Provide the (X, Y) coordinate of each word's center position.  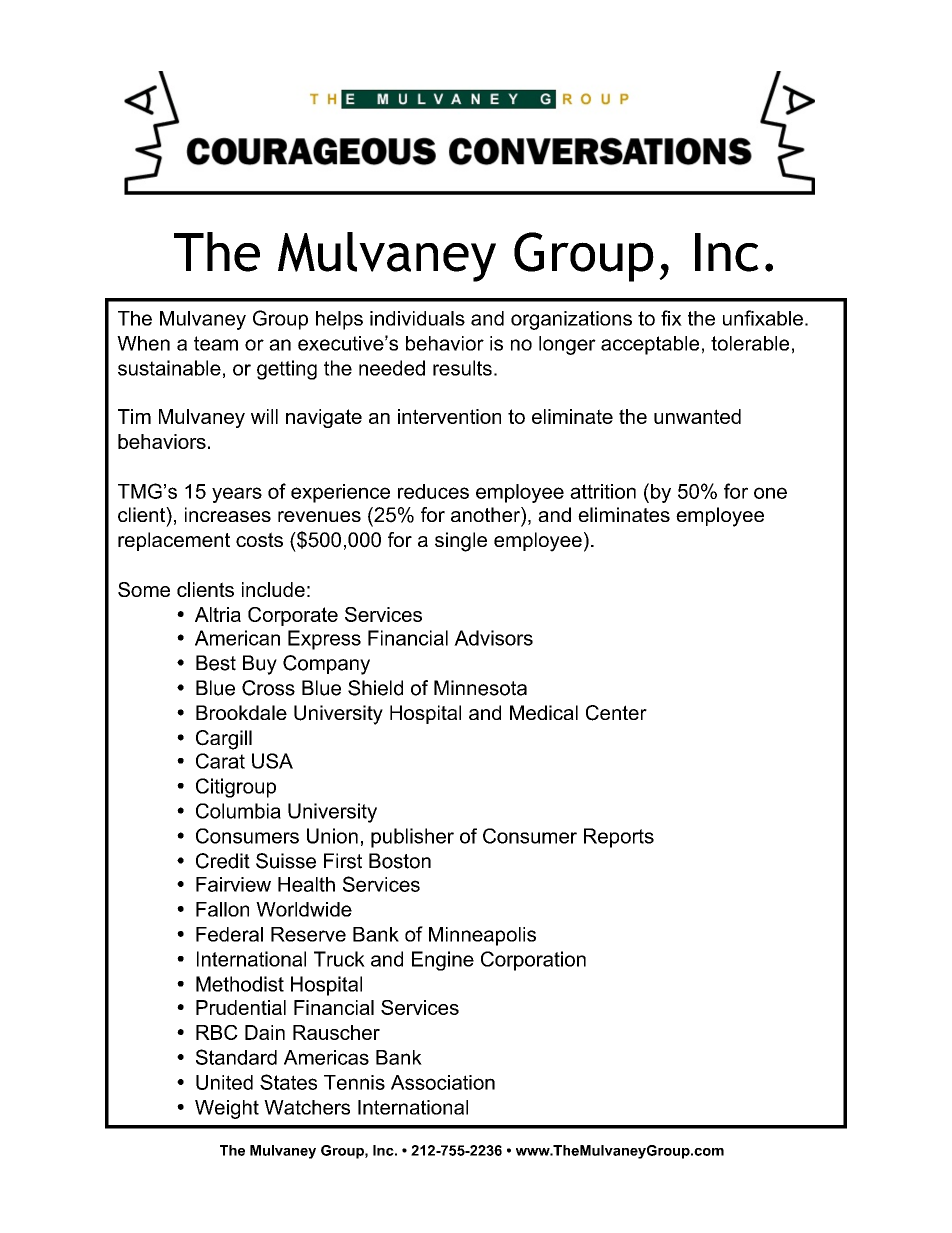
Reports (619, 838)
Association (443, 1082)
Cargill (224, 740)
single (461, 542)
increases (228, 514)
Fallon (222, 909)
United (224, 1082)
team (216, 343)
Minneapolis (482, 936)
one (770, 493)
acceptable (650, 345)
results (462, 368)
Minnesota (480, 688)
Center (616, 713)
